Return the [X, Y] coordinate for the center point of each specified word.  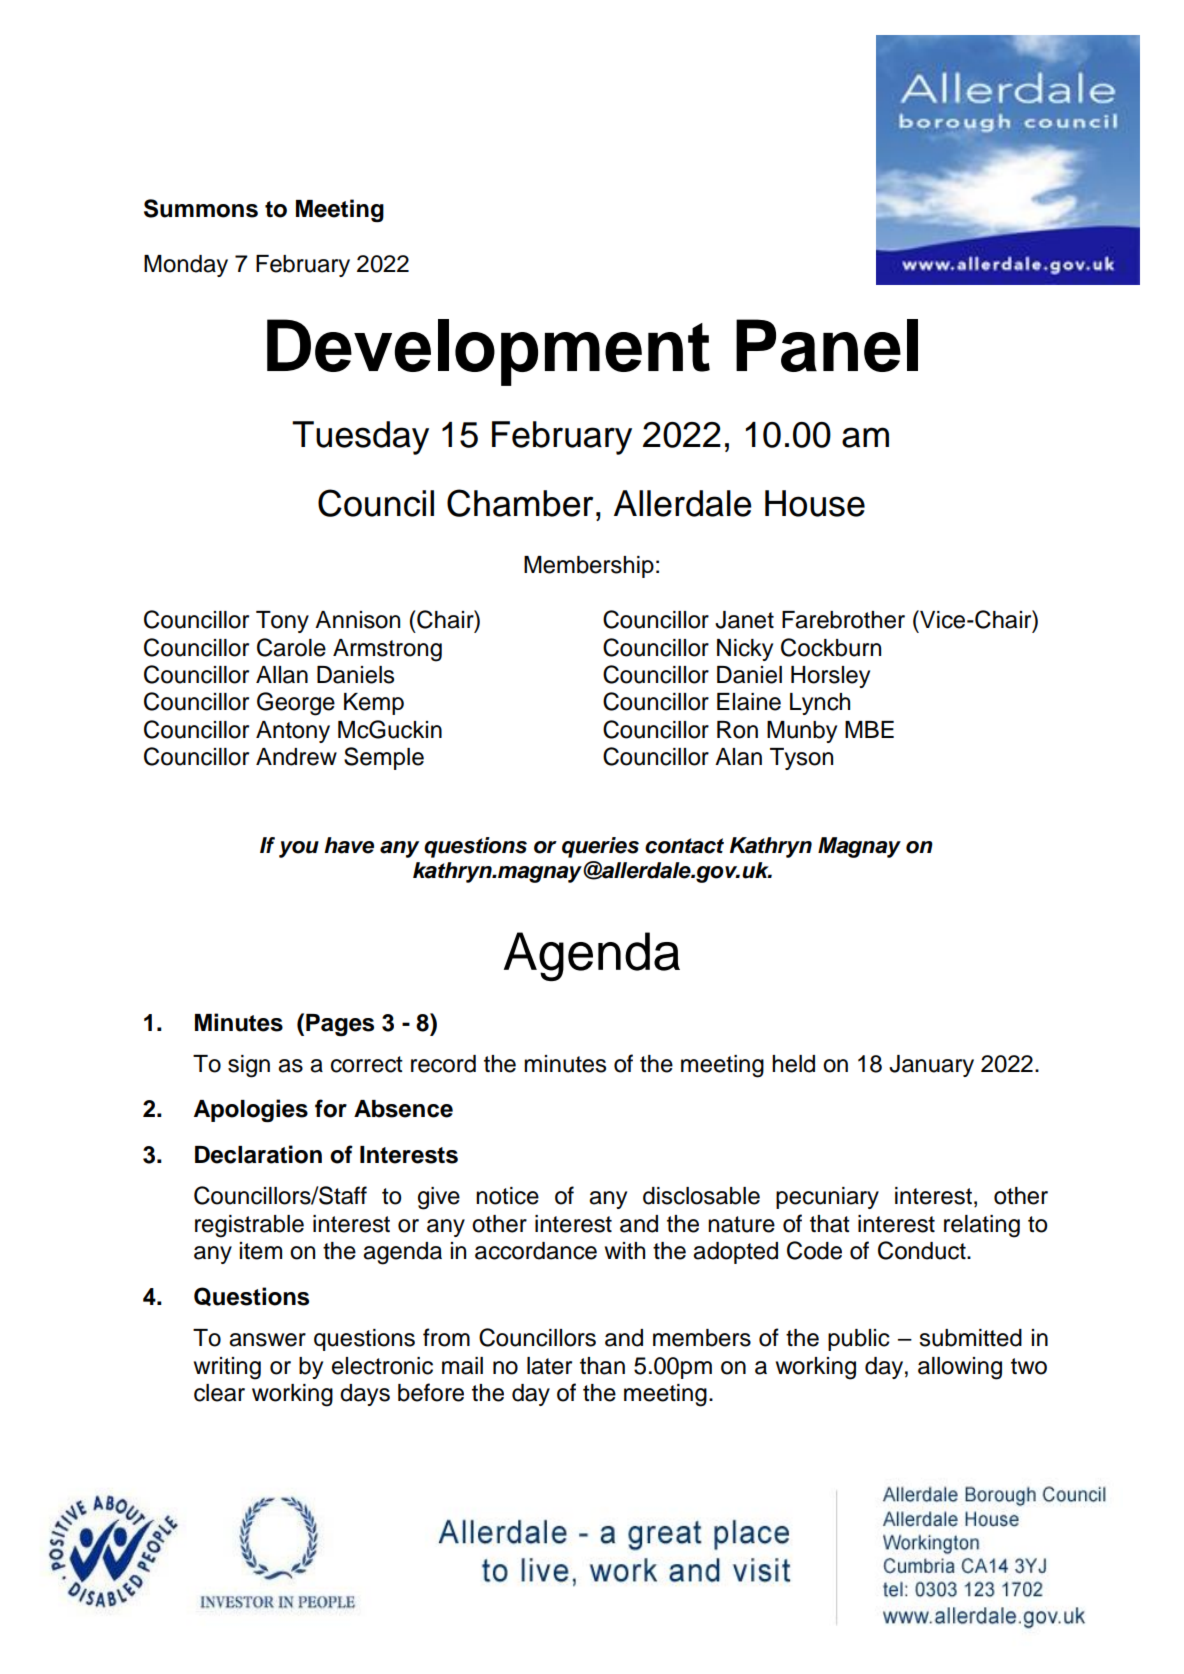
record [443, 1064]
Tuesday [360, 438]
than [602, 1366]
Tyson [801, 759]
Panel [827, 345]
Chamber [520, 503]
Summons [201, 208]
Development [488, 352]
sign [249, 1066]
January [931, 1066]
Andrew [296, 757]
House [815, 503]
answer [267, 1340]
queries [600, 847]
